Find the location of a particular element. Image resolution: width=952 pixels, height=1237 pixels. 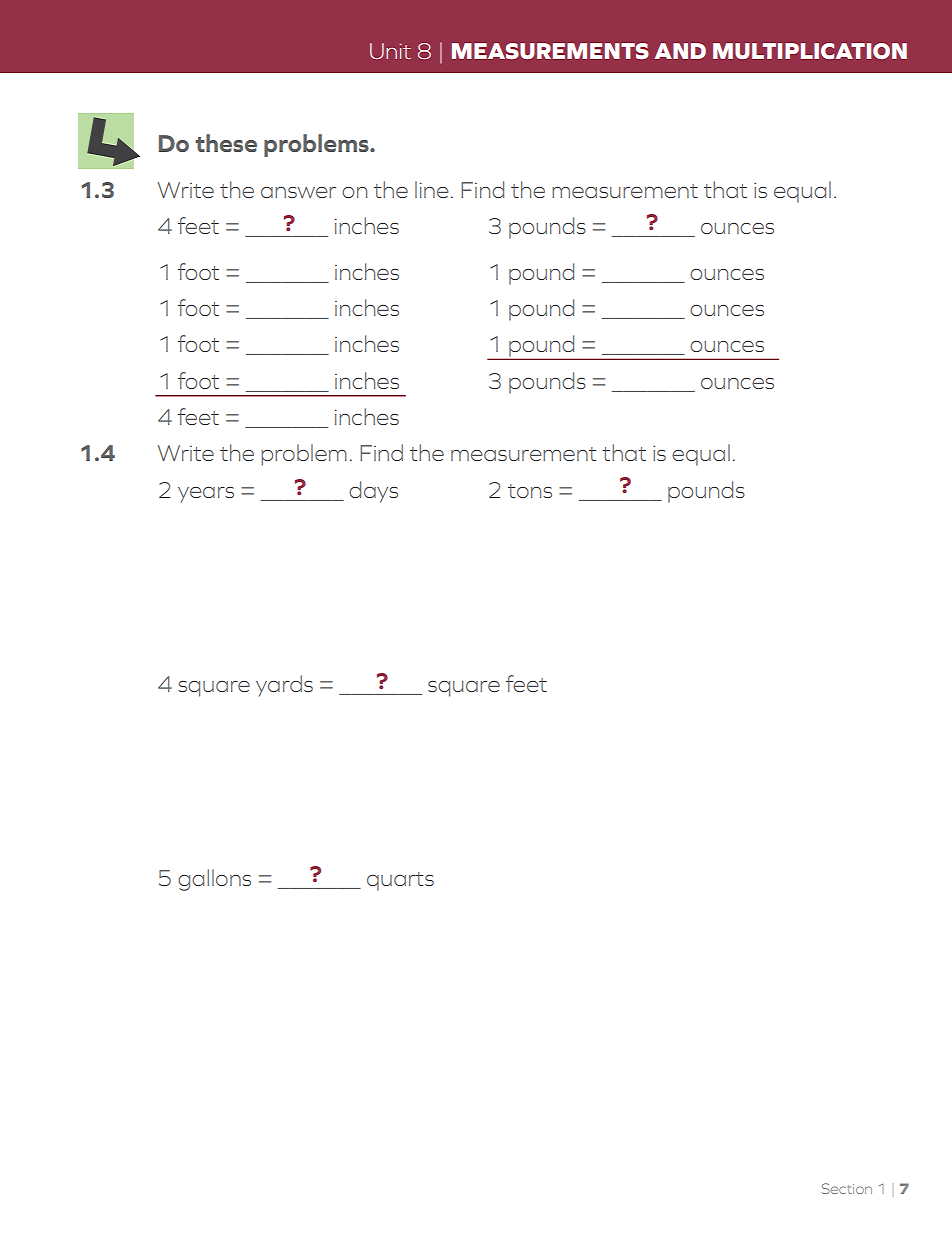

Section is located at coordinates (847, 1188).
